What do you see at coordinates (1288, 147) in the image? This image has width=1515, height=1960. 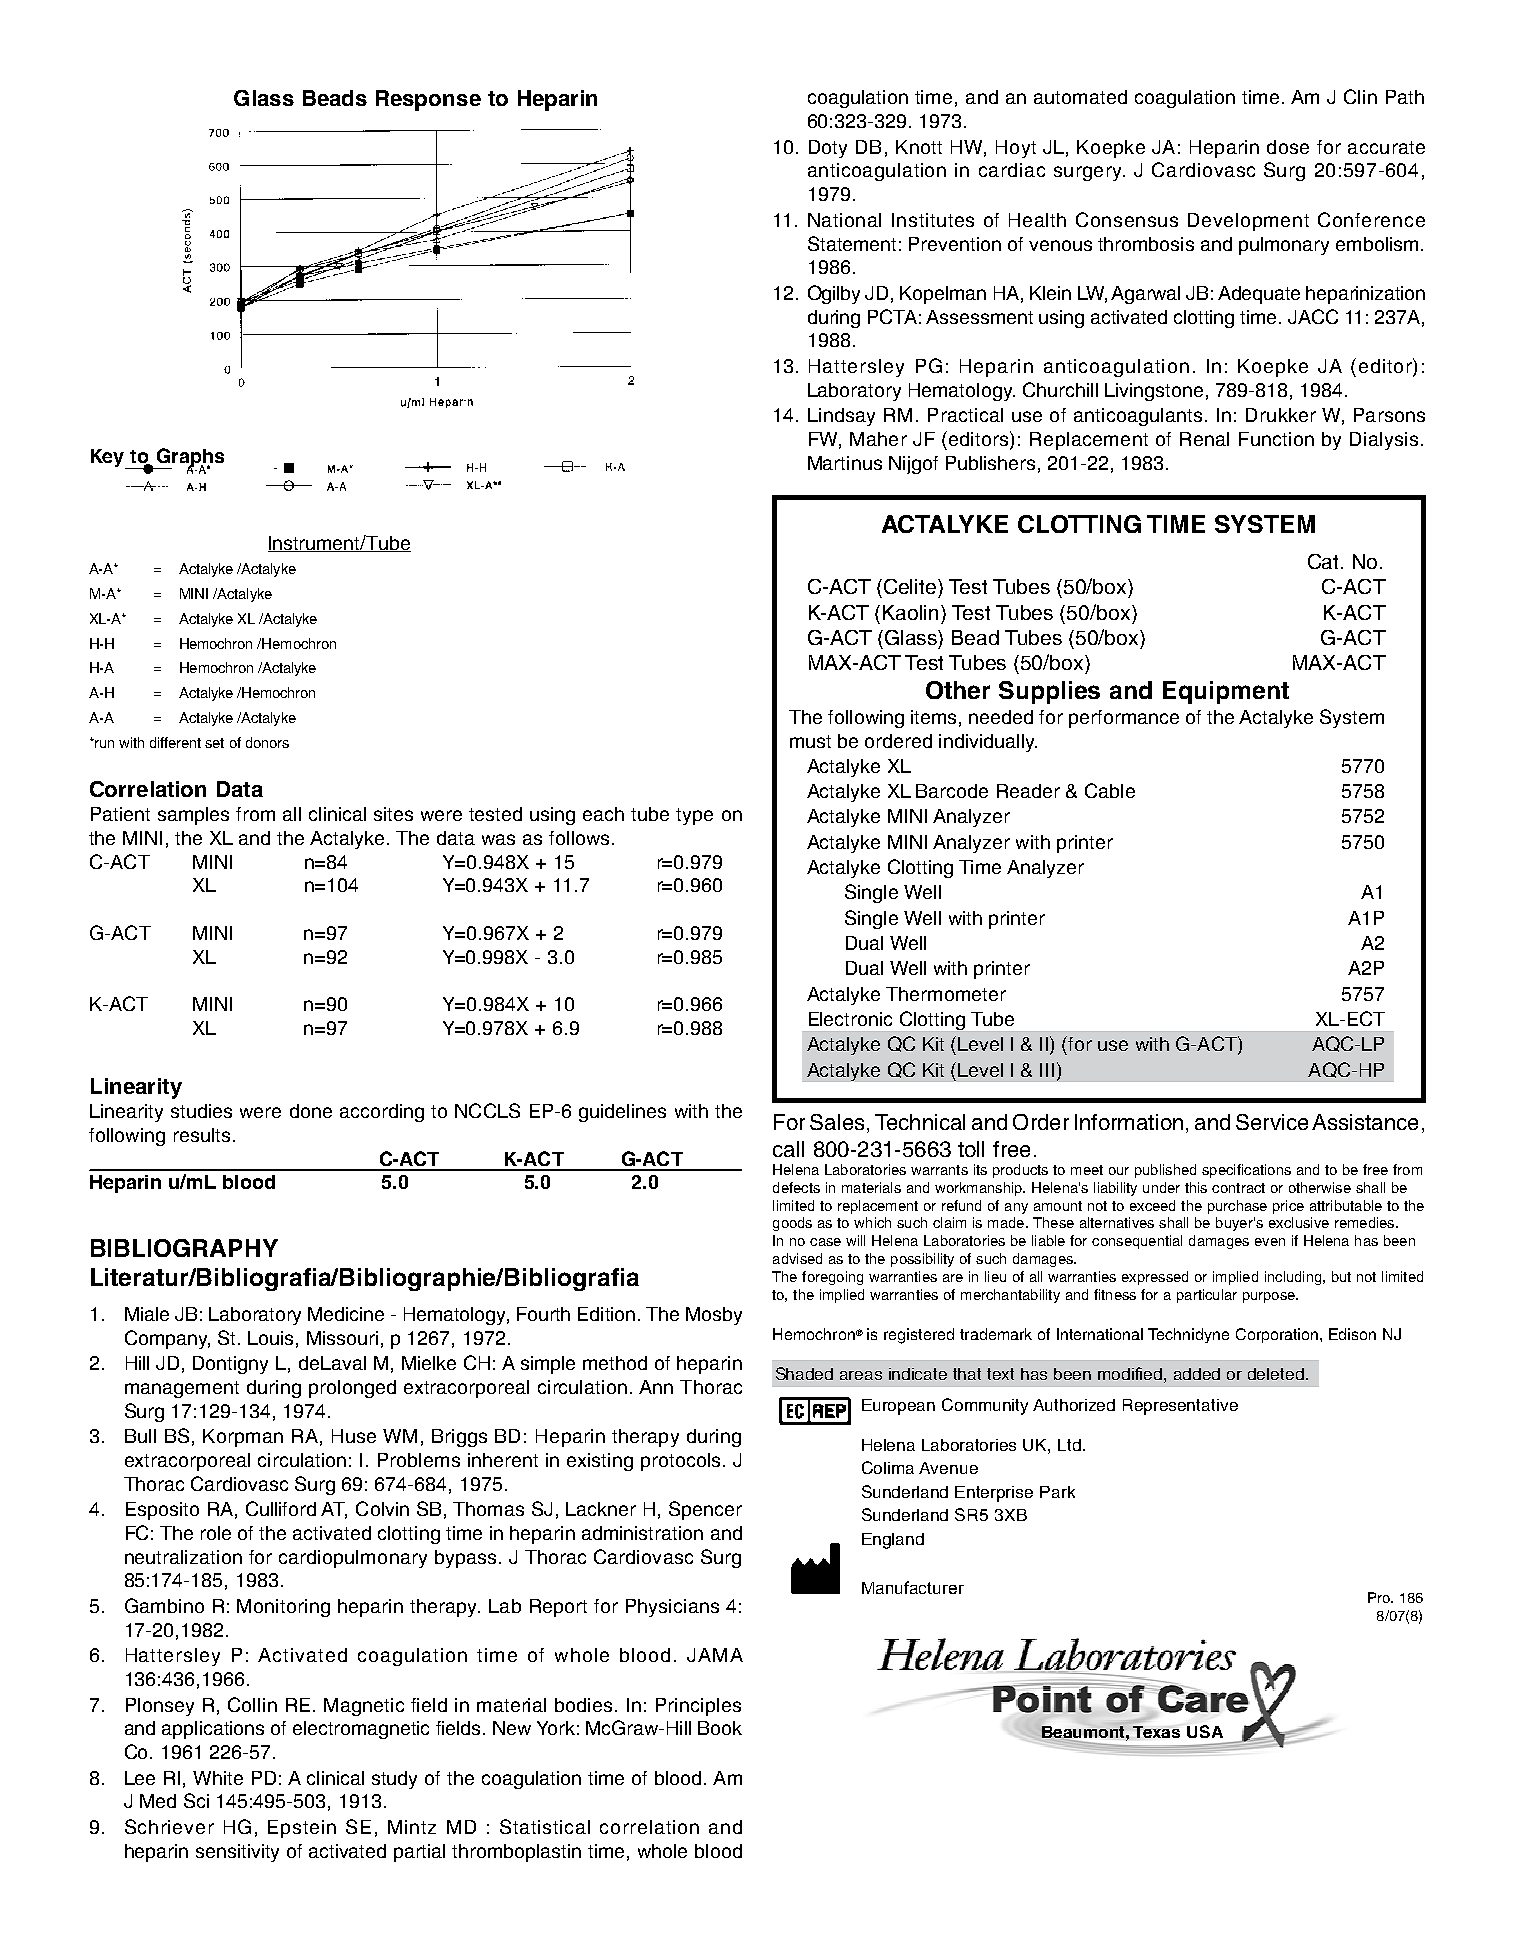 I see `dose` at bounding box center [1288, 147].
